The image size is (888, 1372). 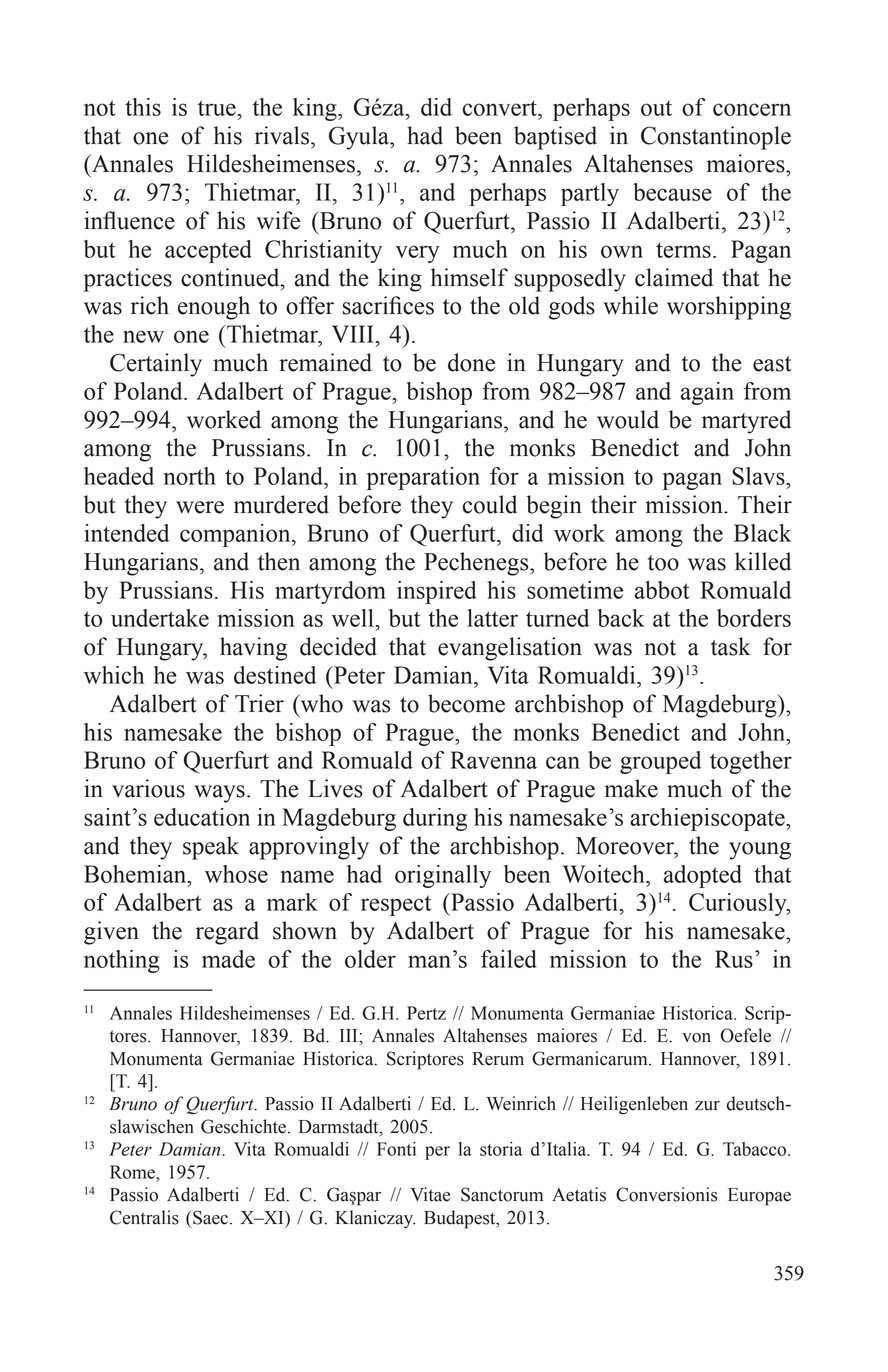 I want to click on Rome, so click(x=133, y=1172).
